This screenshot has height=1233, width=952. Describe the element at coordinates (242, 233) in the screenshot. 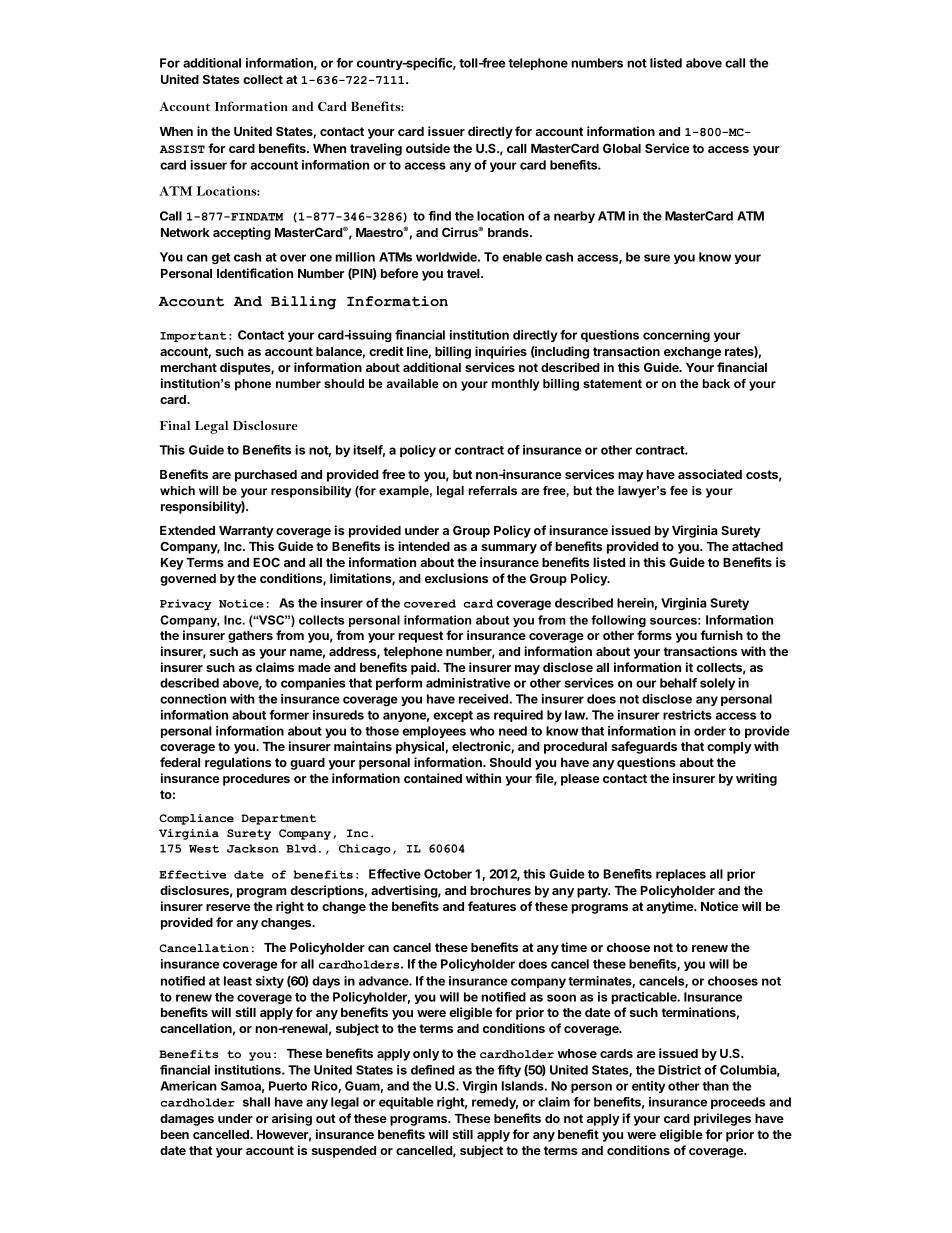

I see `accepting` at that location.
